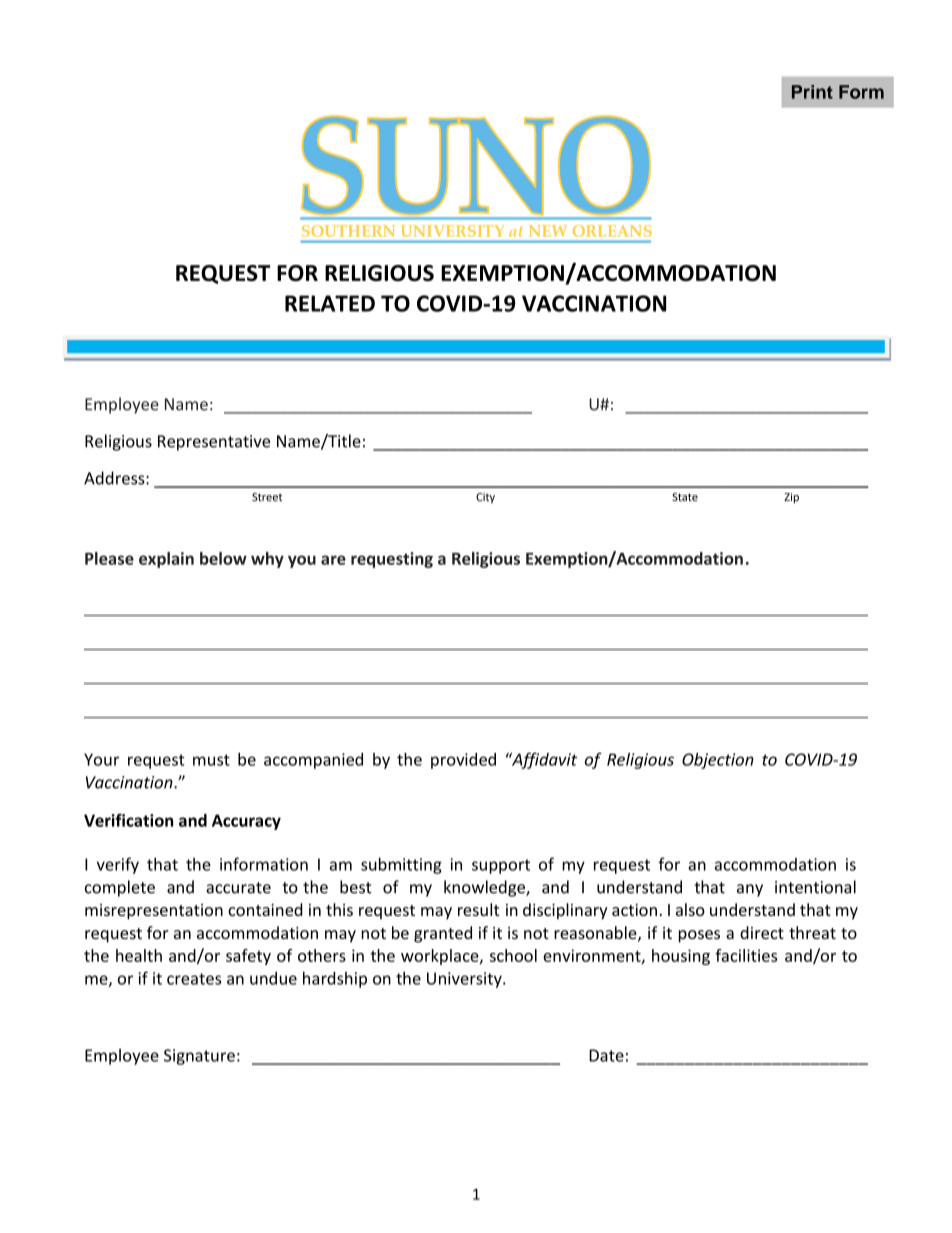  I want to click on Objection, so click(718, 761).
